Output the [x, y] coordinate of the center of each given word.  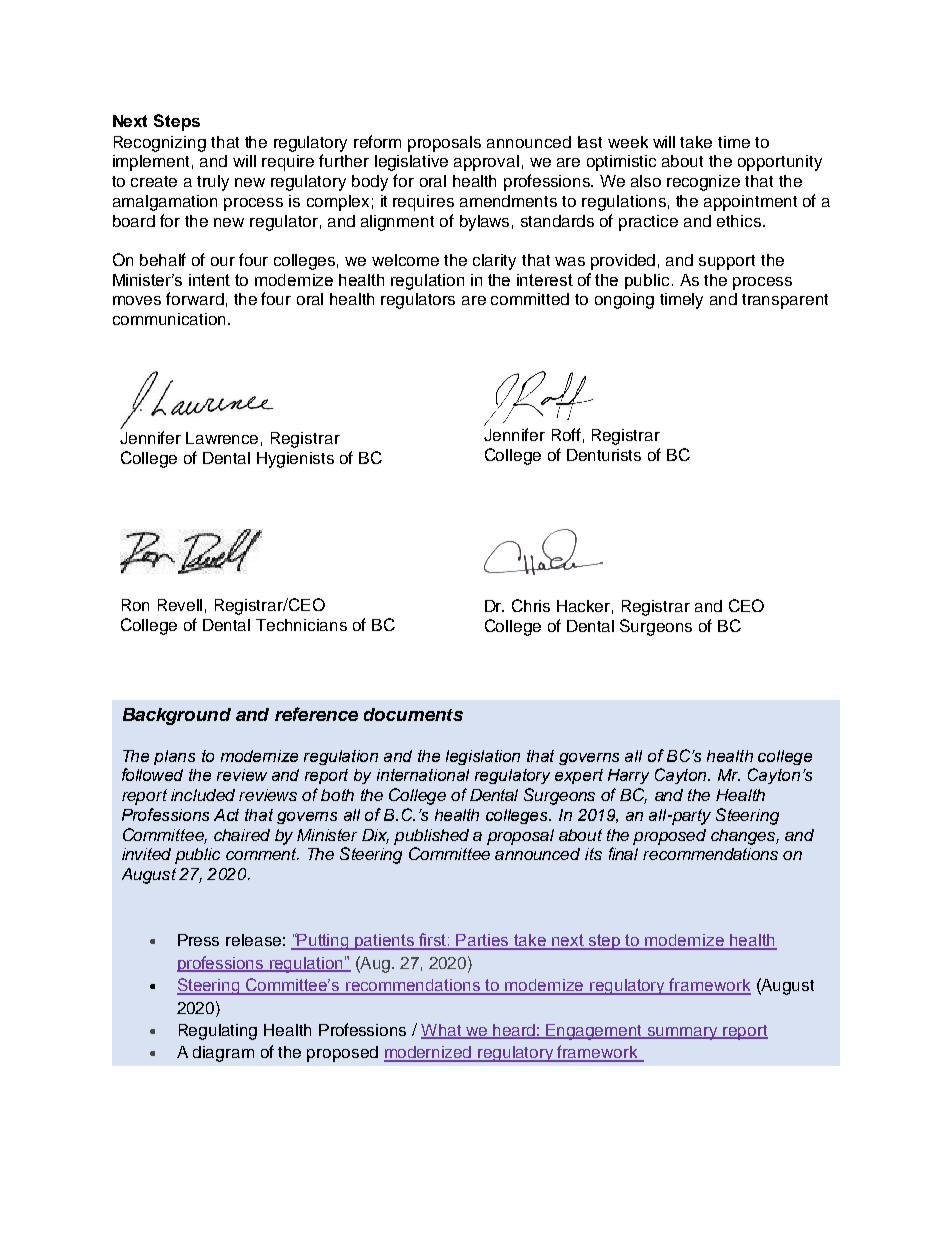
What [442, 1031]
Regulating [218, 1032]
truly [213, 183]
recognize [703, 183]
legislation [483, 757]
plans [174, 757]
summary [683, 1033]
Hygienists [295, 460]
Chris [531, 605]
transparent [785, 301]
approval [486, 163]
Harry [628, 776]
